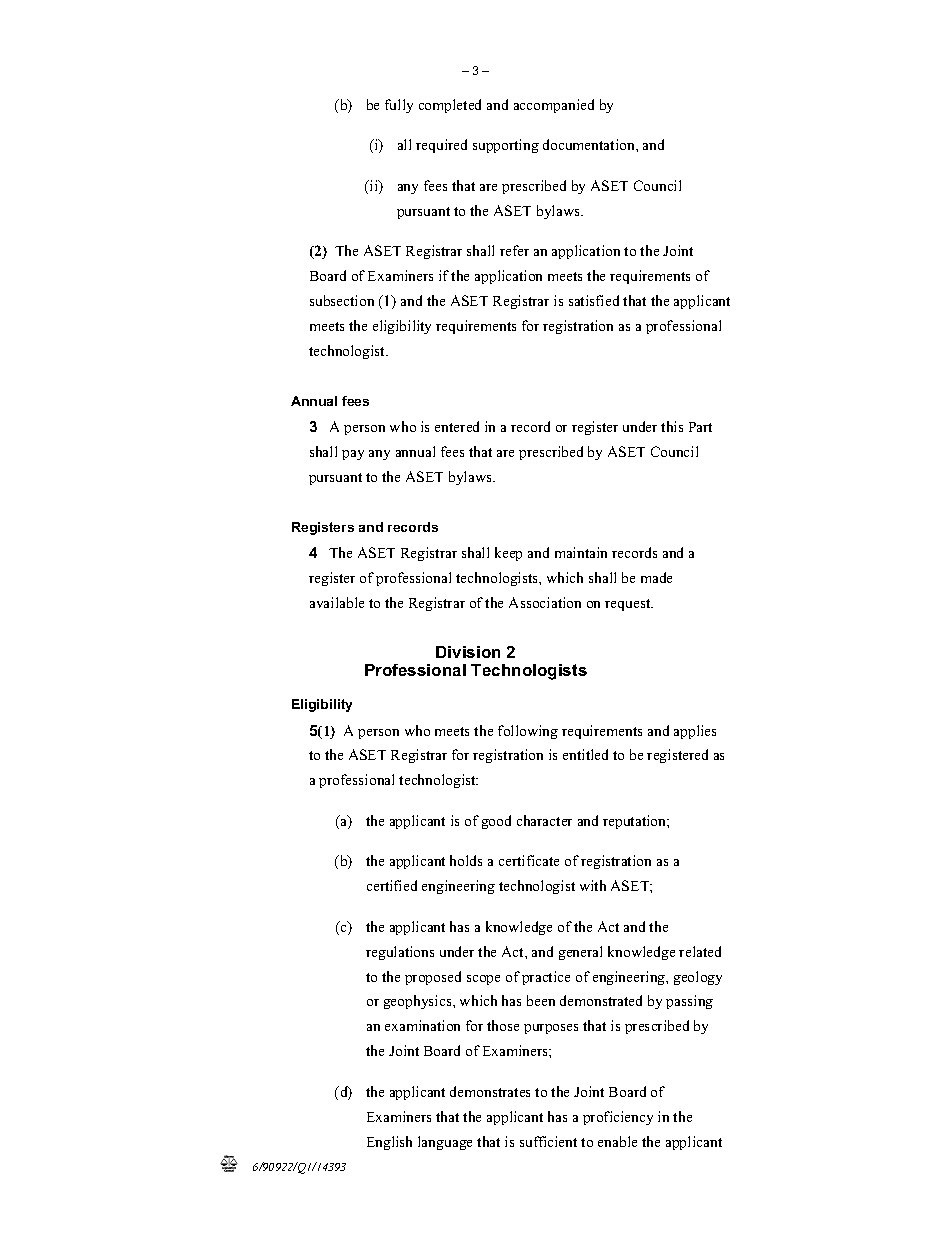 The height and width of the document is (1233, 952). Describe the element at coordinates (506, 146) in the document. I see `supporting` at that location.
